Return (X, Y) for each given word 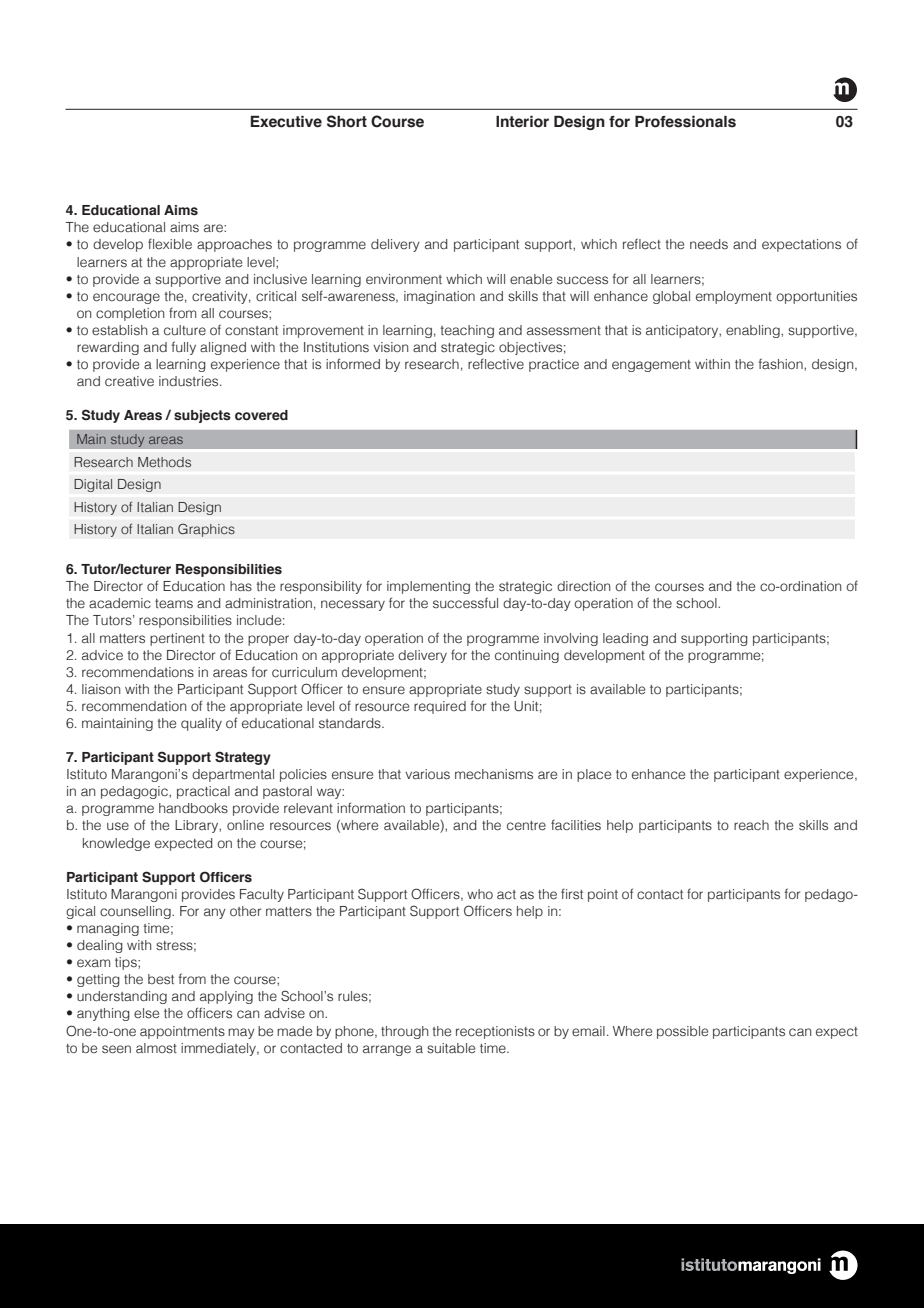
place (594, 775)
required (440, 707)
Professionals (685, 122)
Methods (164, 462)
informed (353, 364)
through (404, 1032)
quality (201, 724)
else (146, 1013)
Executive (286, 122)
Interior (522, 122)
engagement (651, 366)
